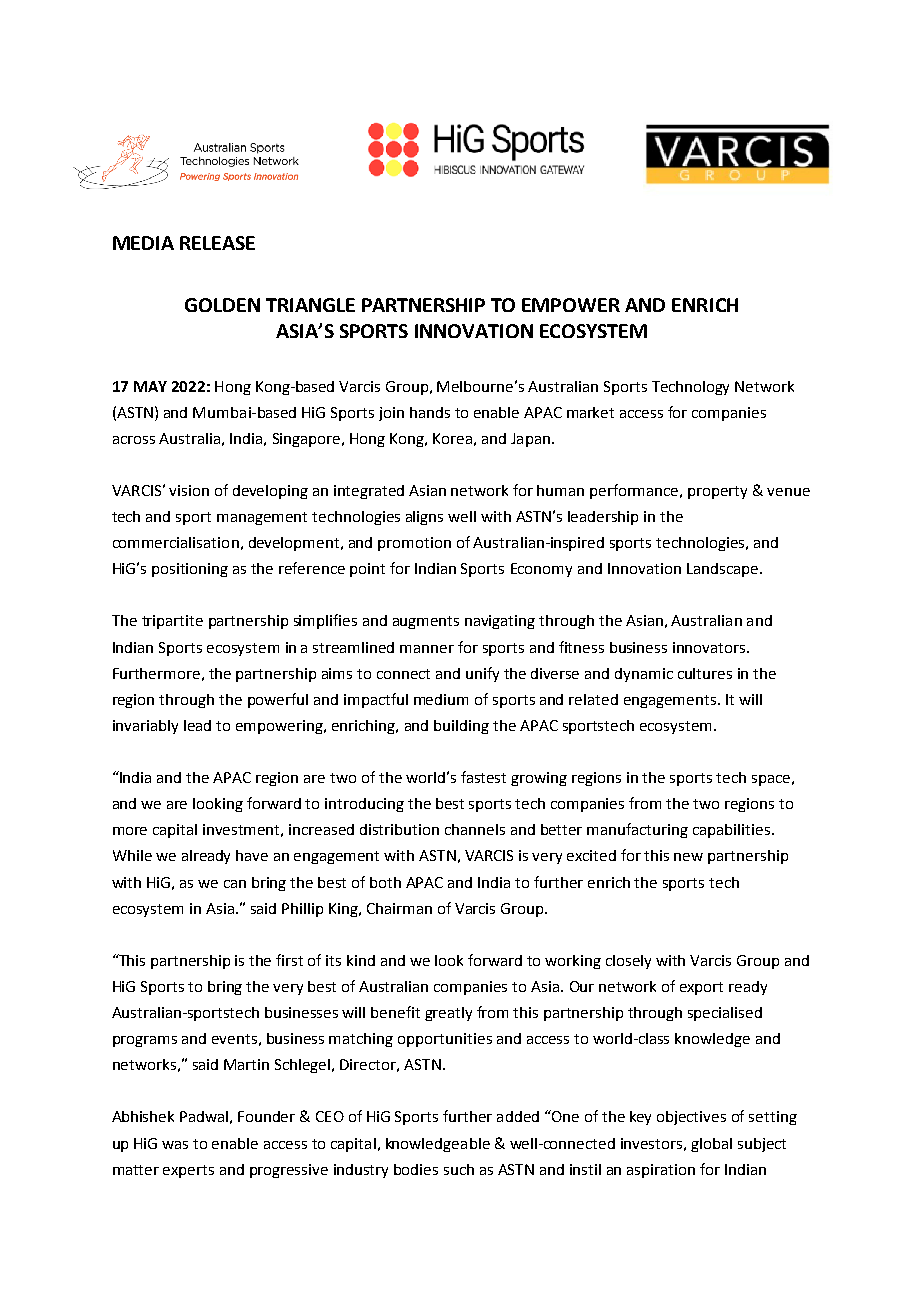  I want to click on vision, so click(189, 490).
